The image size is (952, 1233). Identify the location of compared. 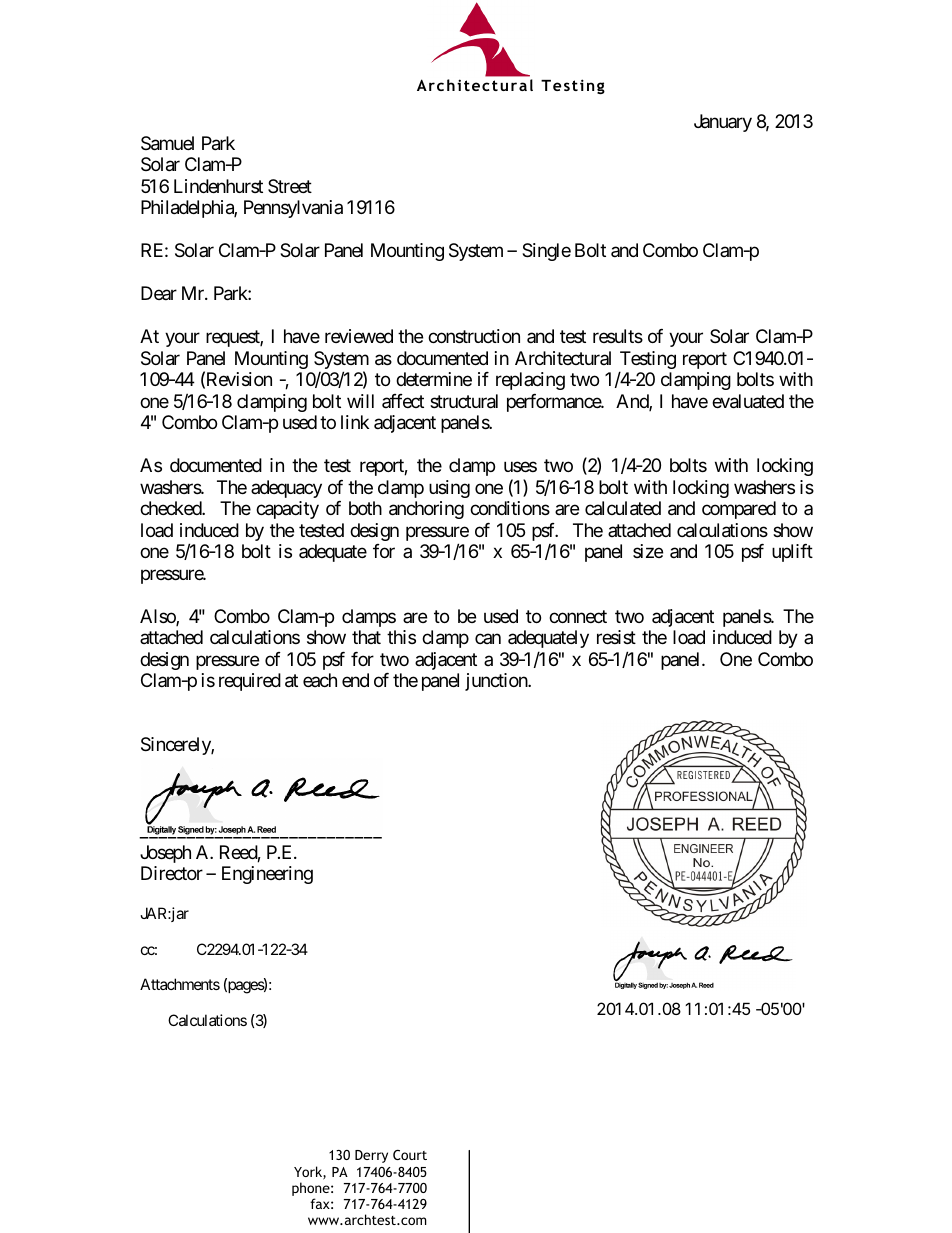
(739, 510).
